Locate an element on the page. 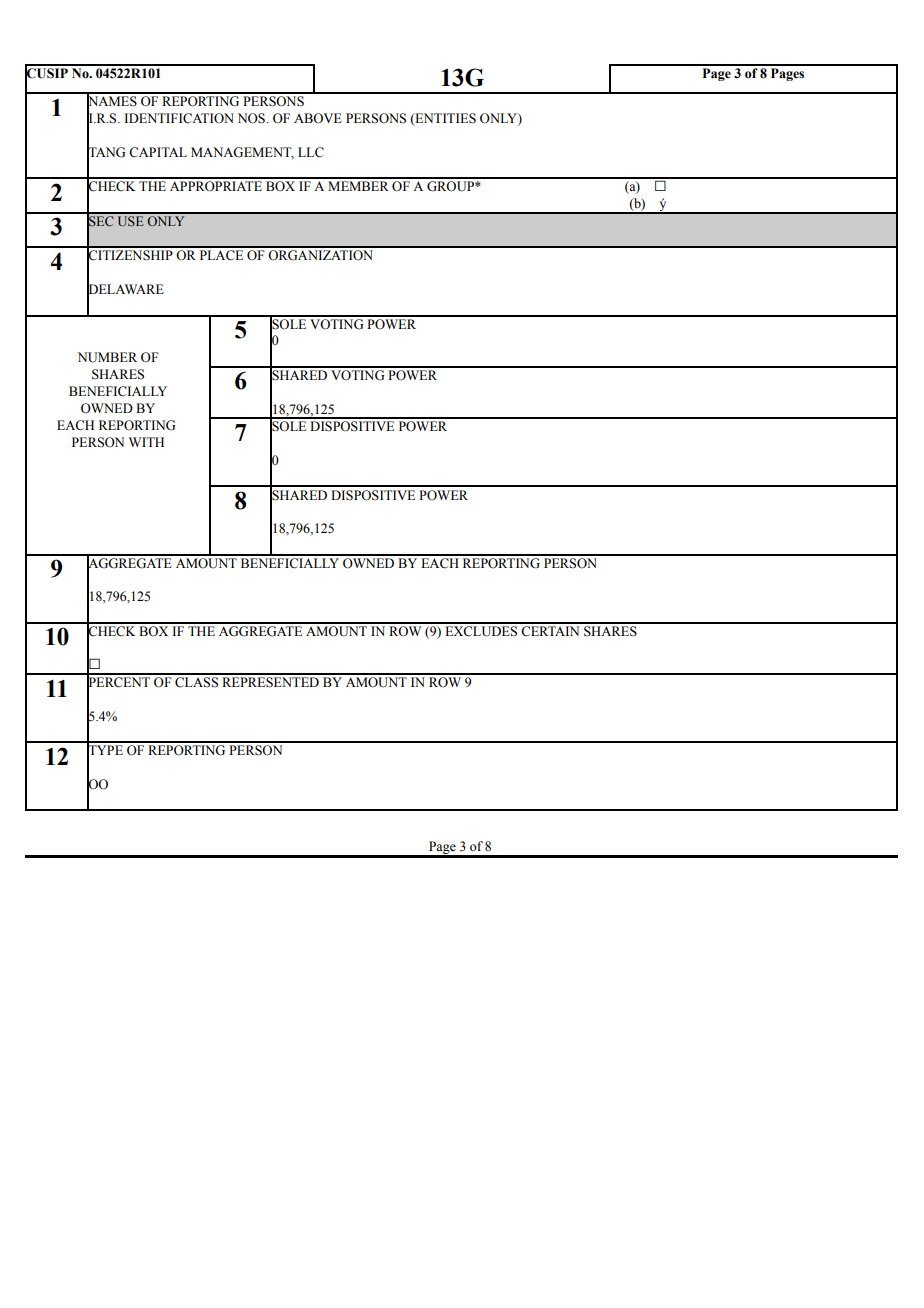  MANAGEMENT is located at coordinates (242, 153).
